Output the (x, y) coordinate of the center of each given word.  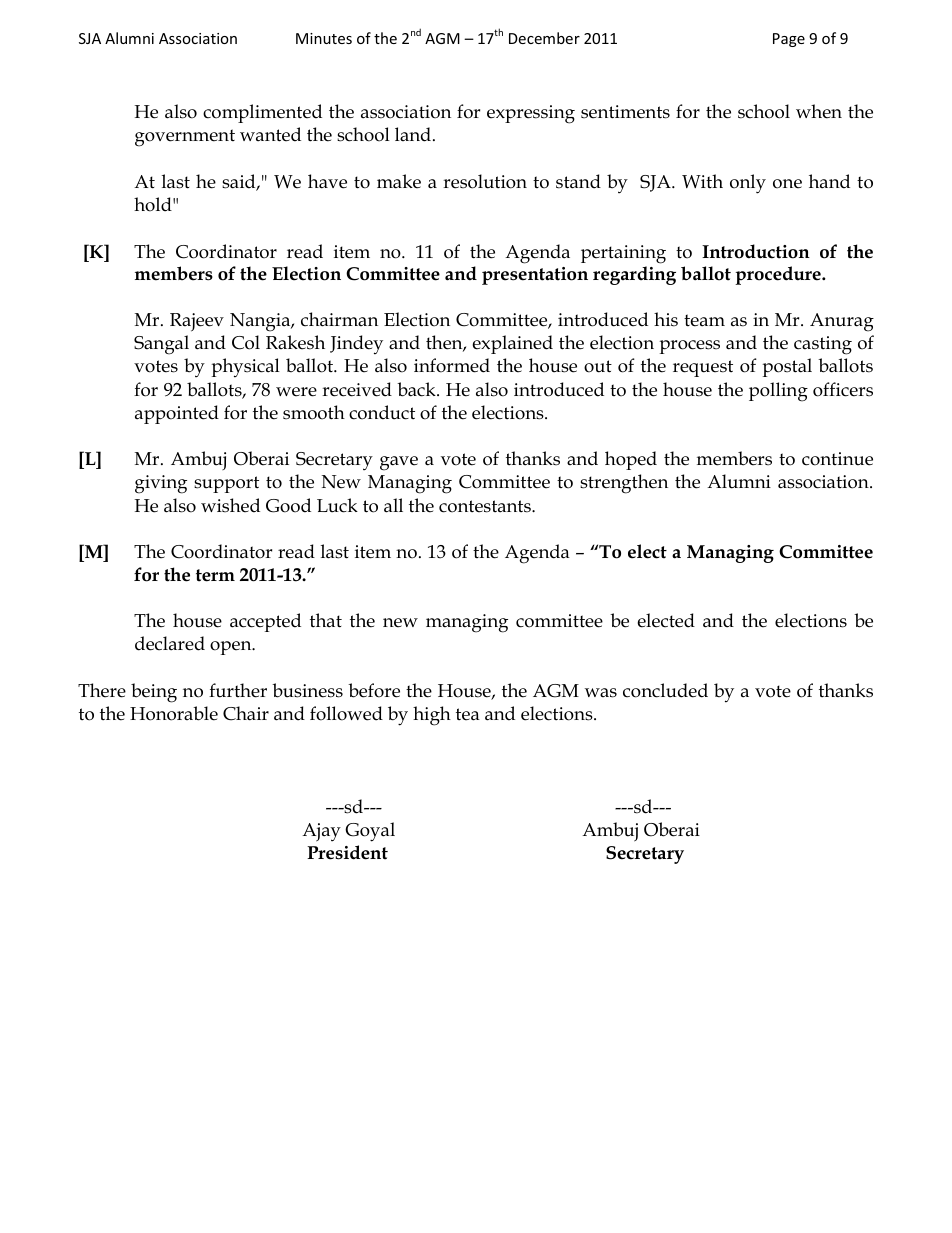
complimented (262, 113)
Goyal (370, 832)
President (347, 852)
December (544, 38)
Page (789, 40)
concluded (665, 690)
